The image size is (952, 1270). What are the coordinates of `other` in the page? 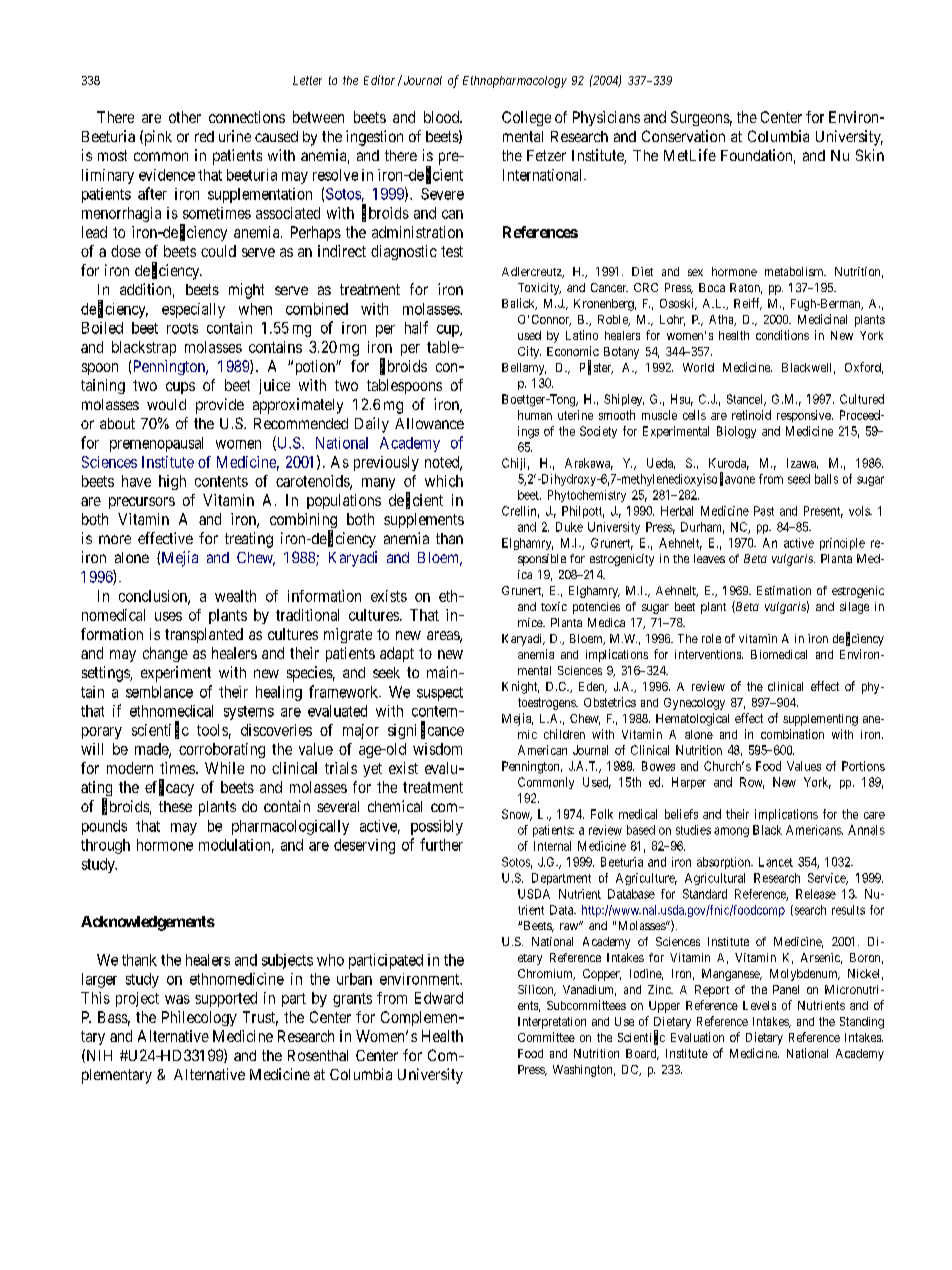 It's located at (185, 117).
